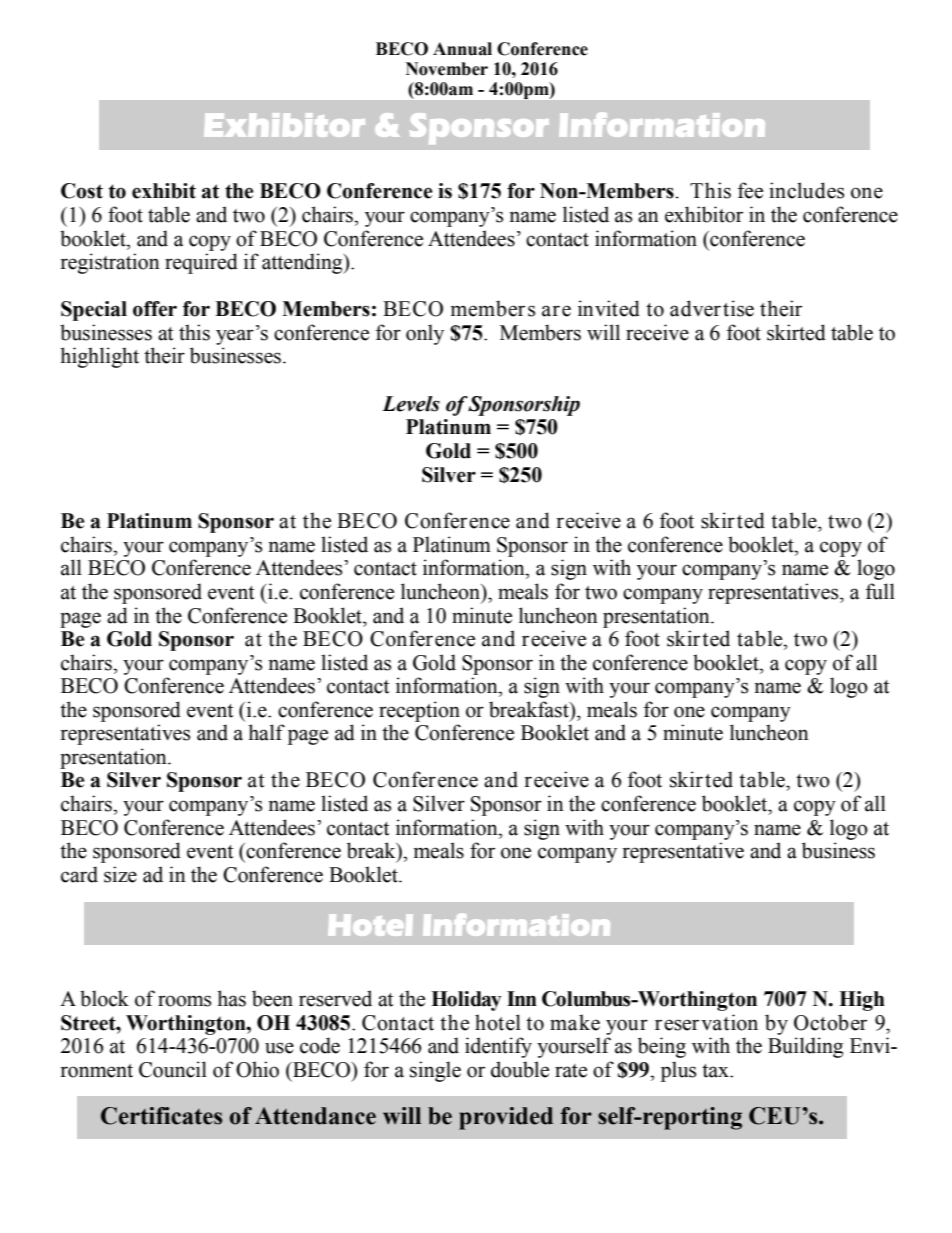 Image resolution: width=952 pixels, height=1233 pixels. Describe the element at coordinates (447, 69) in the screenshot. I see `November` at that location.
